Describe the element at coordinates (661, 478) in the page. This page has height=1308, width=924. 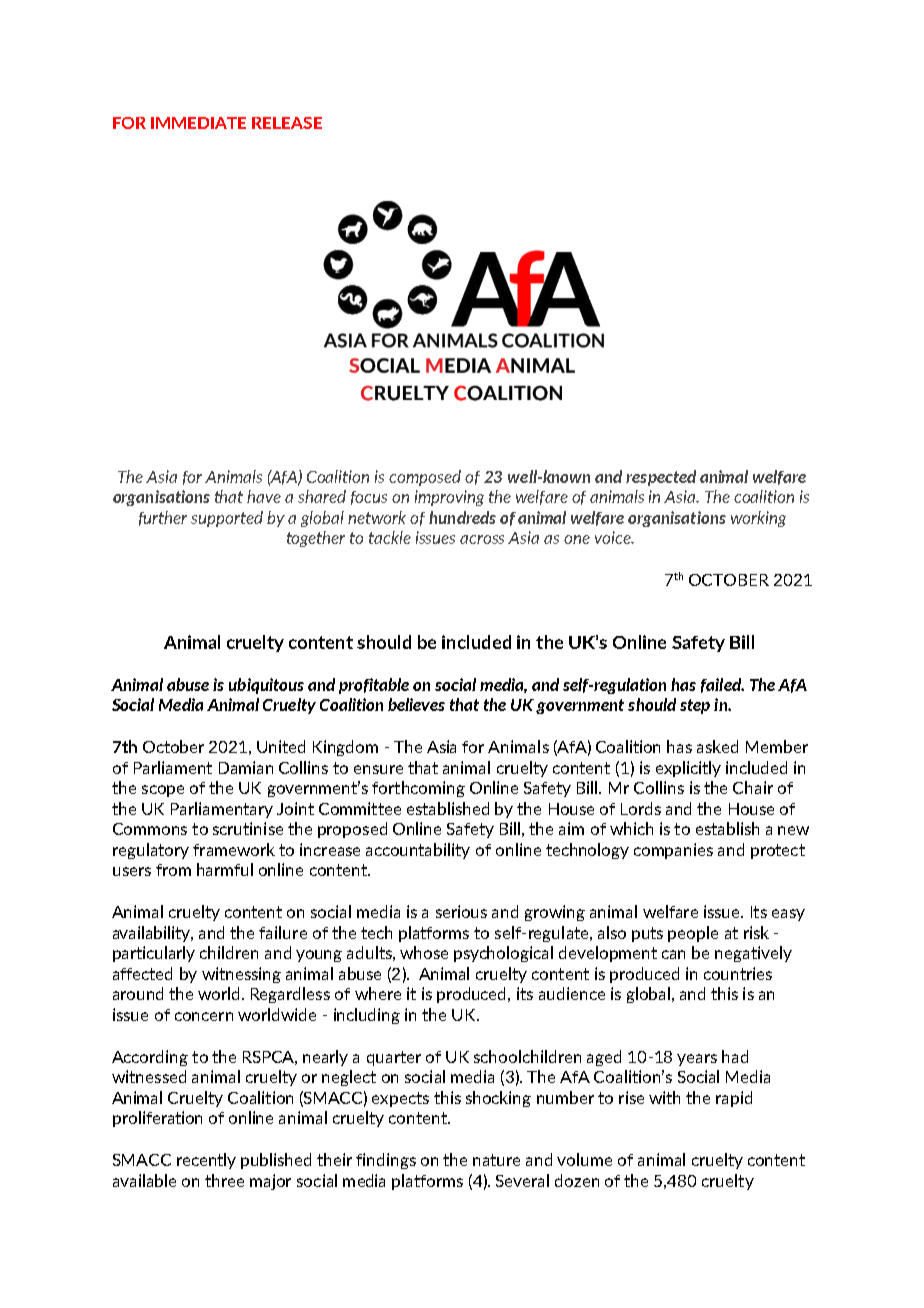
I see `respected` at that location.
